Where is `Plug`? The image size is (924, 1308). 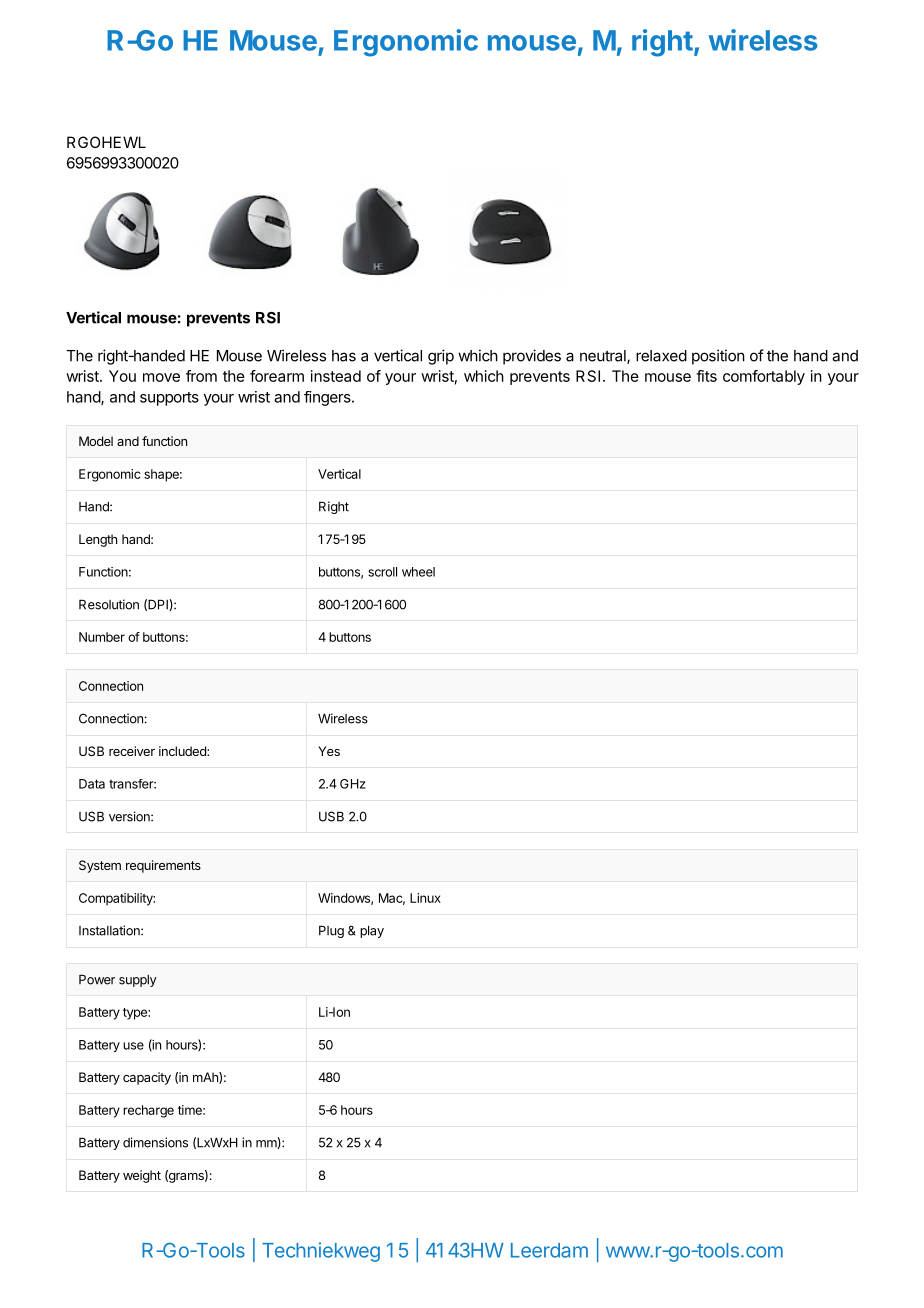
Plug is located at coordinates (331, 931).
